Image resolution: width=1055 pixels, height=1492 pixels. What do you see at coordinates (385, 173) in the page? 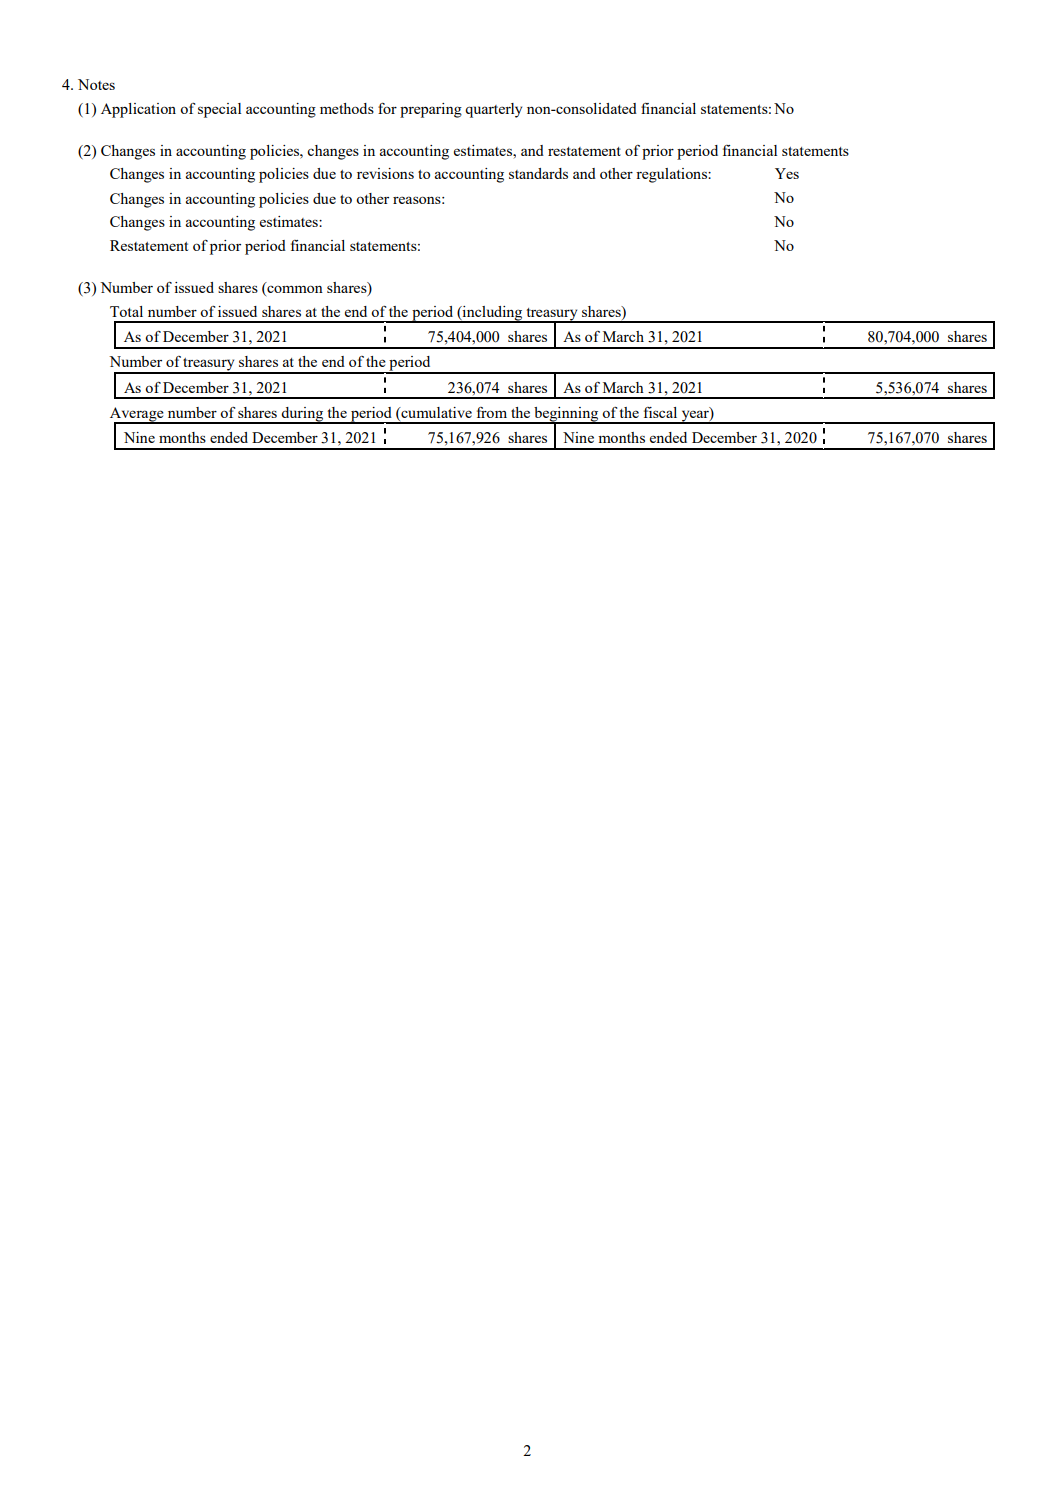
I see `revisions` at bounding box center [385, 173].
